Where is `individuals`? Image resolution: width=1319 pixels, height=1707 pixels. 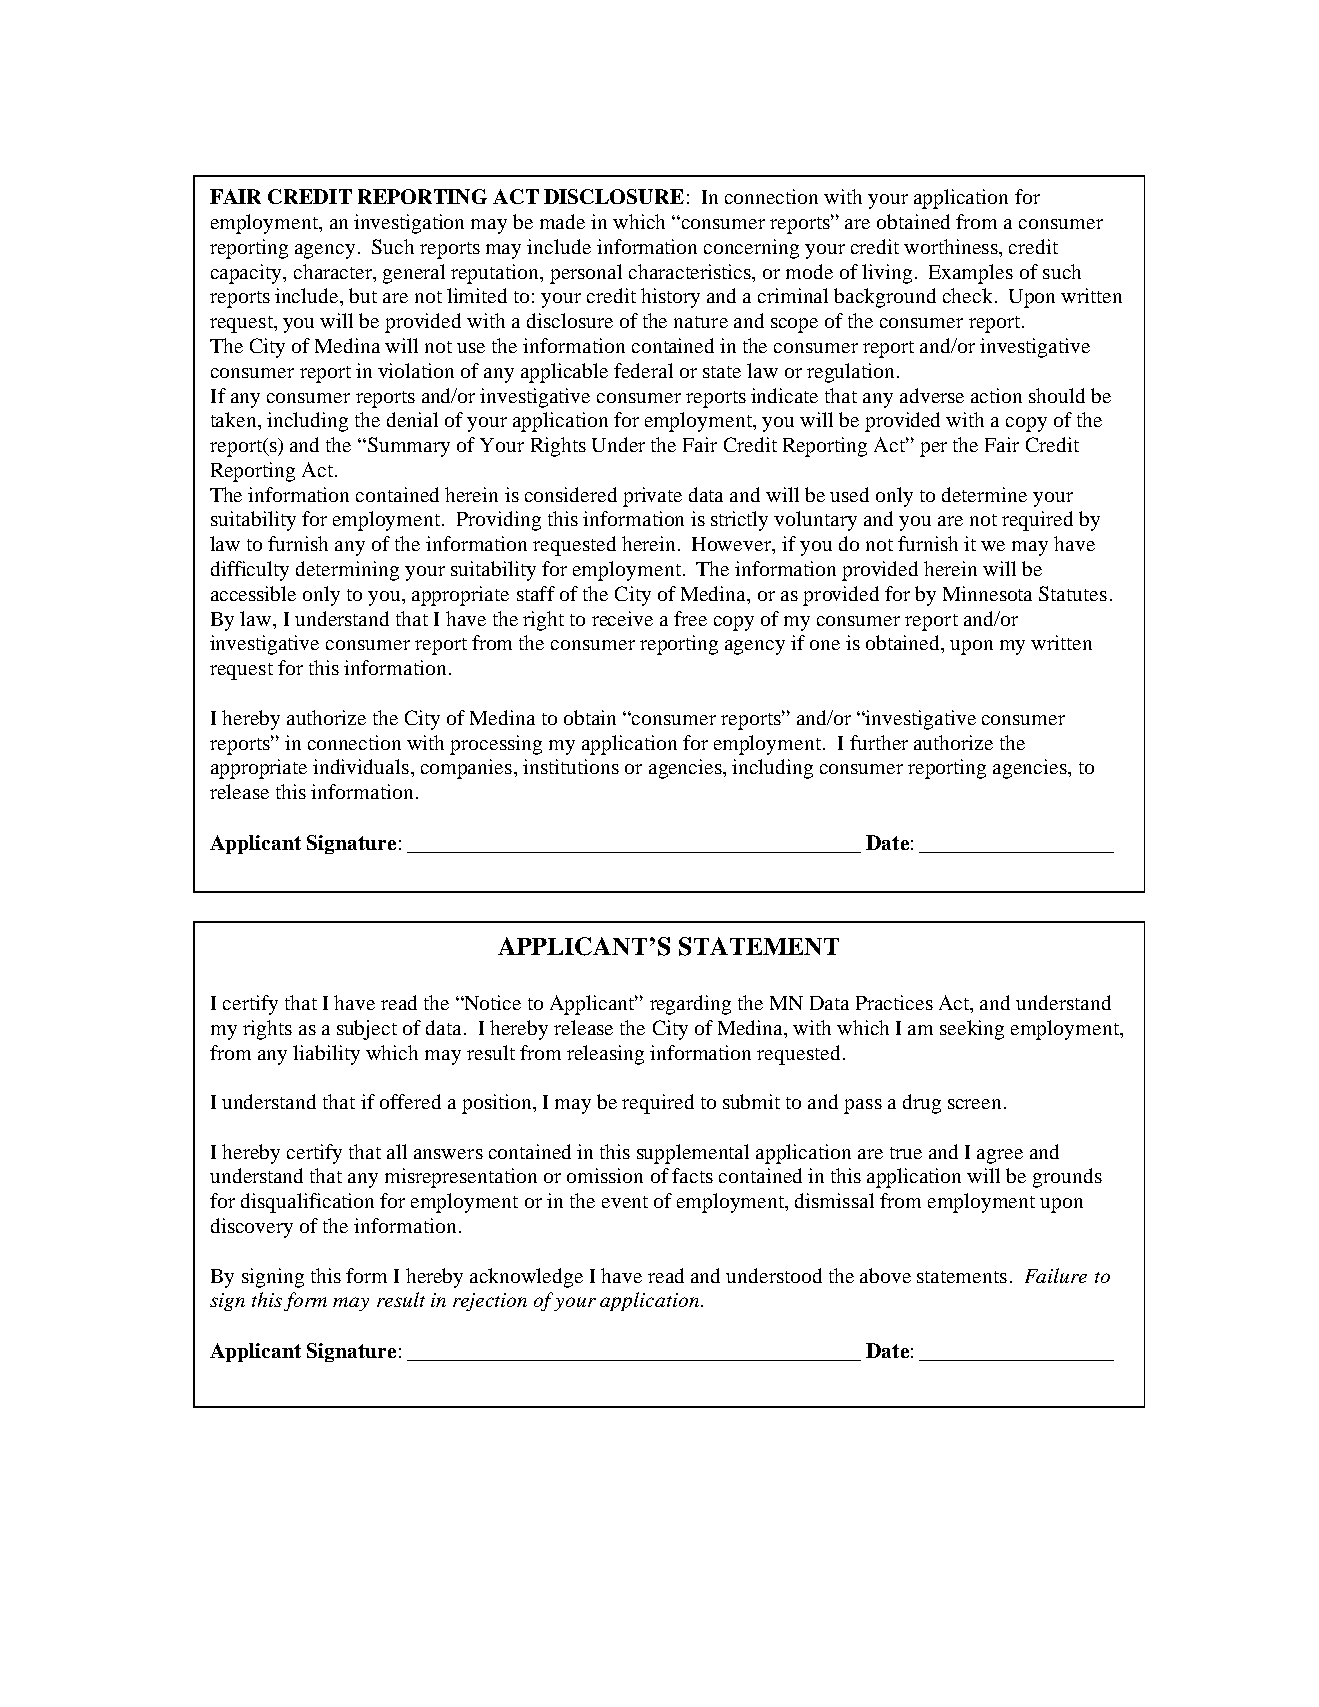 individuals is located at coordinates (361, 766).
